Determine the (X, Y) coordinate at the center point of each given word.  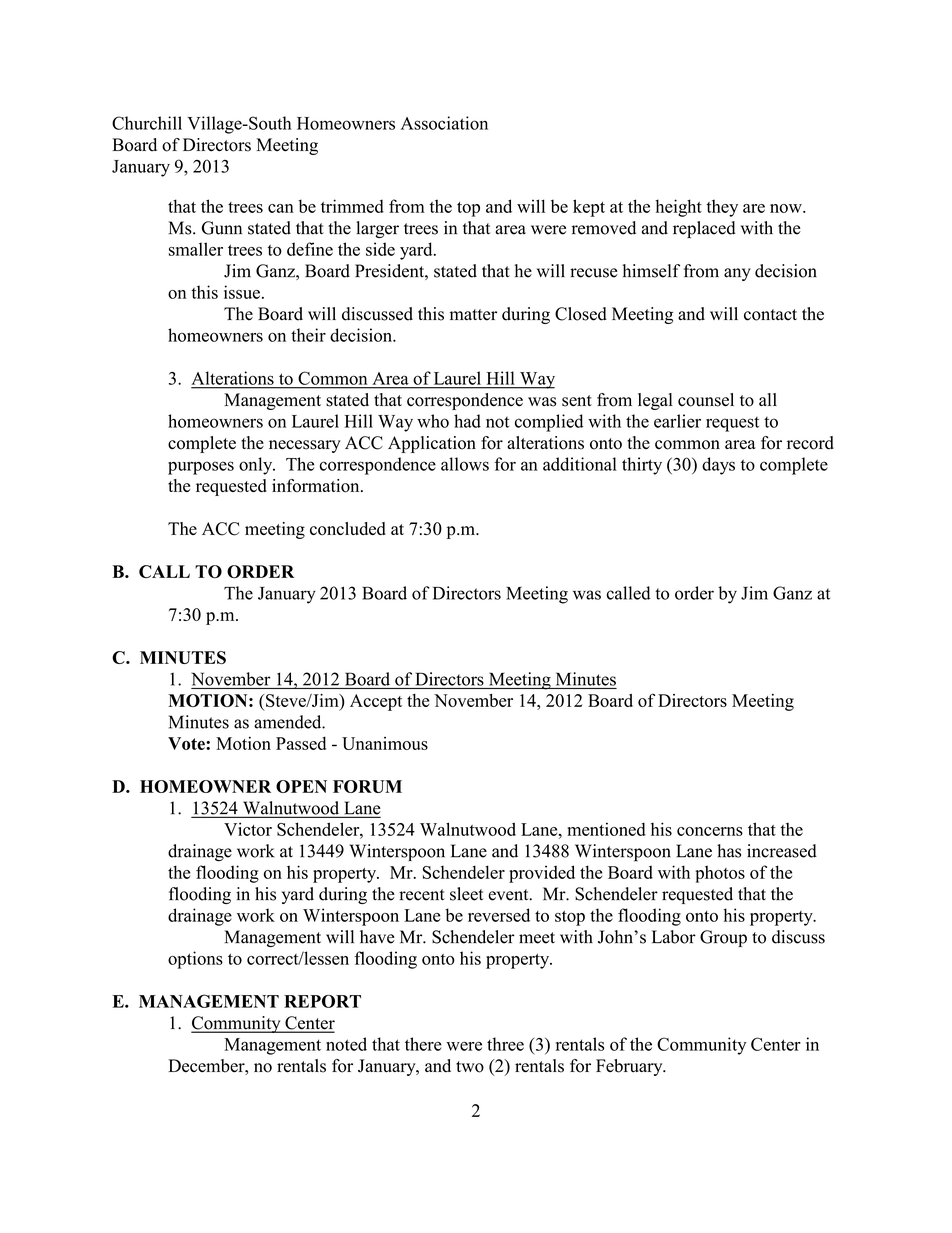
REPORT (322, 1001)
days (718, 466)
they (722, 208)
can (281, 208)
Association (444, 123)
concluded (348, 529)
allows (465, 464)
